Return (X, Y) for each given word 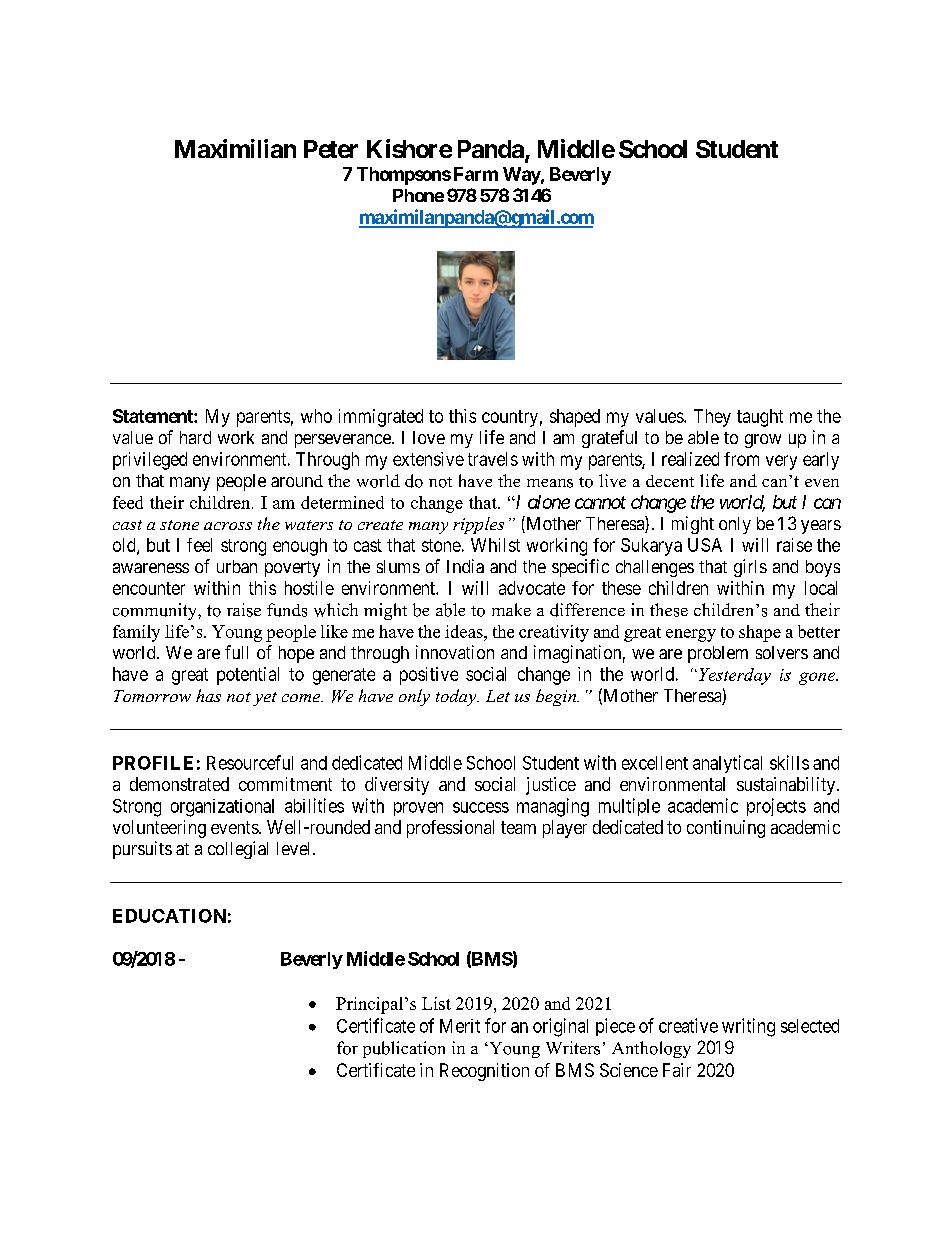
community (156, 611)
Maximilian (235, 148)
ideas (465, 631)
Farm (476, 174)
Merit (460, 1026)
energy (691, 635)
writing (748, 1027)
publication (404, 1049)
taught (760, 418)
